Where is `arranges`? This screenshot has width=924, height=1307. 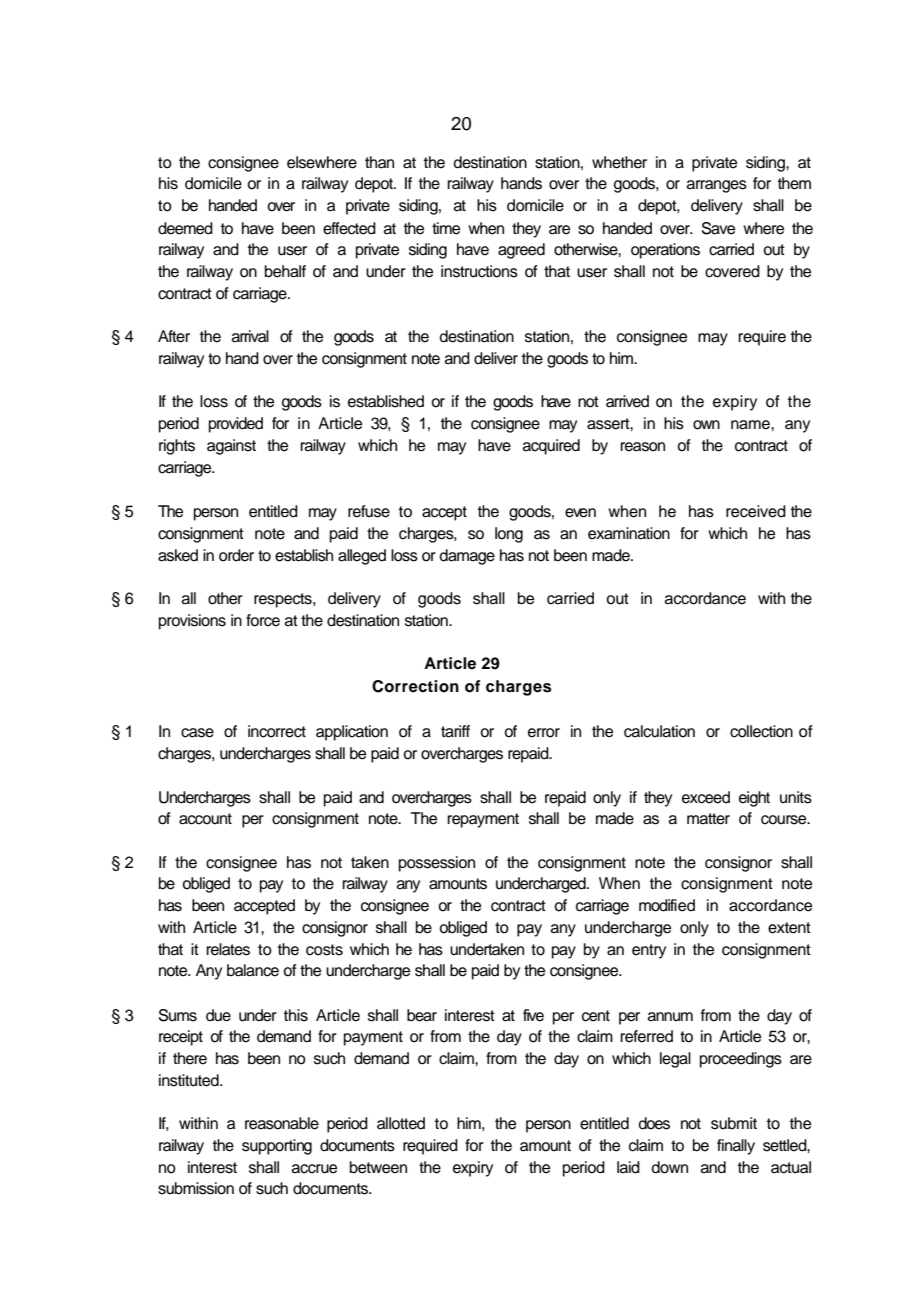 arranges is located at coordinates (717, 186).
